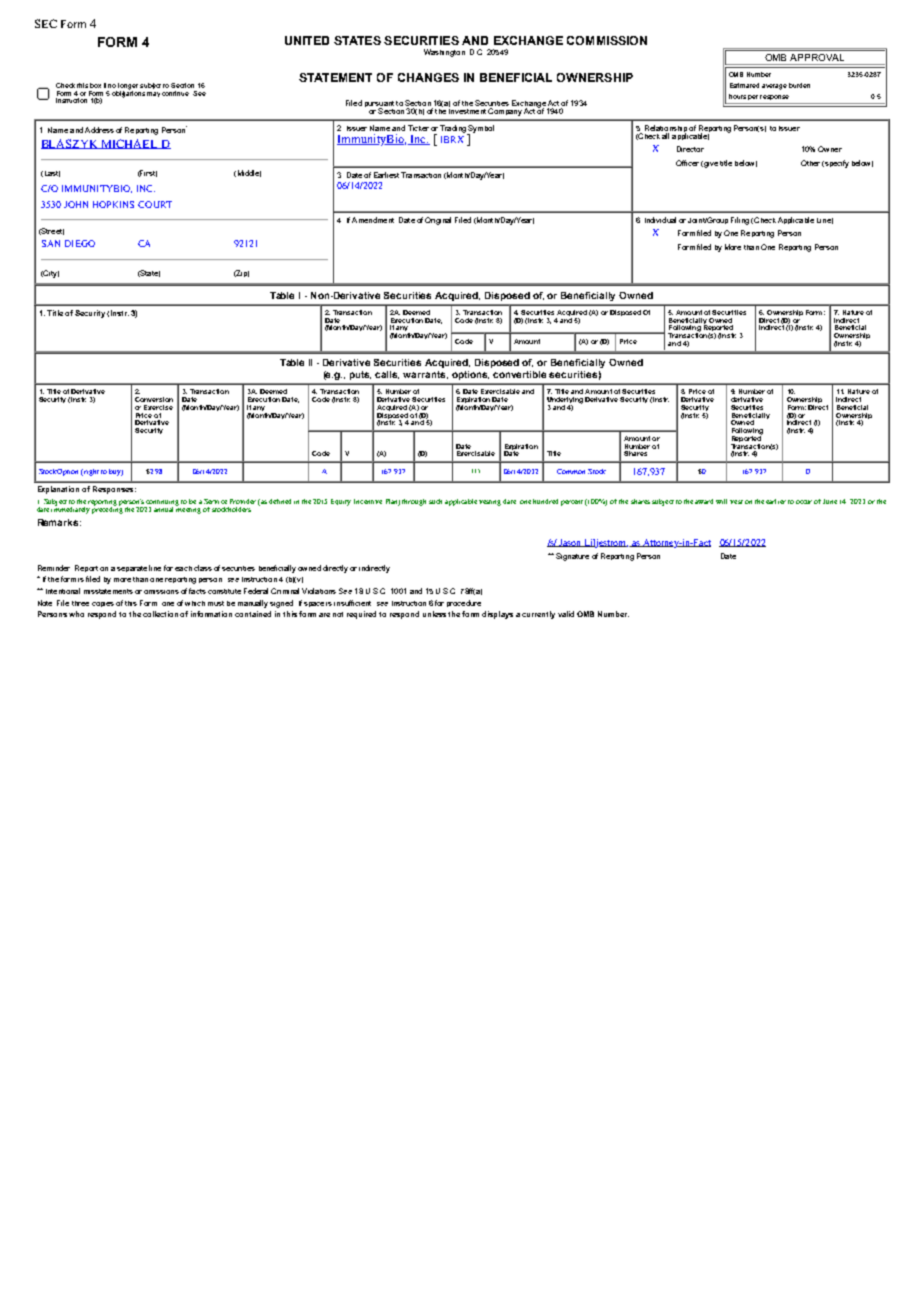  I want to click on omissions, so click(161, 592).
